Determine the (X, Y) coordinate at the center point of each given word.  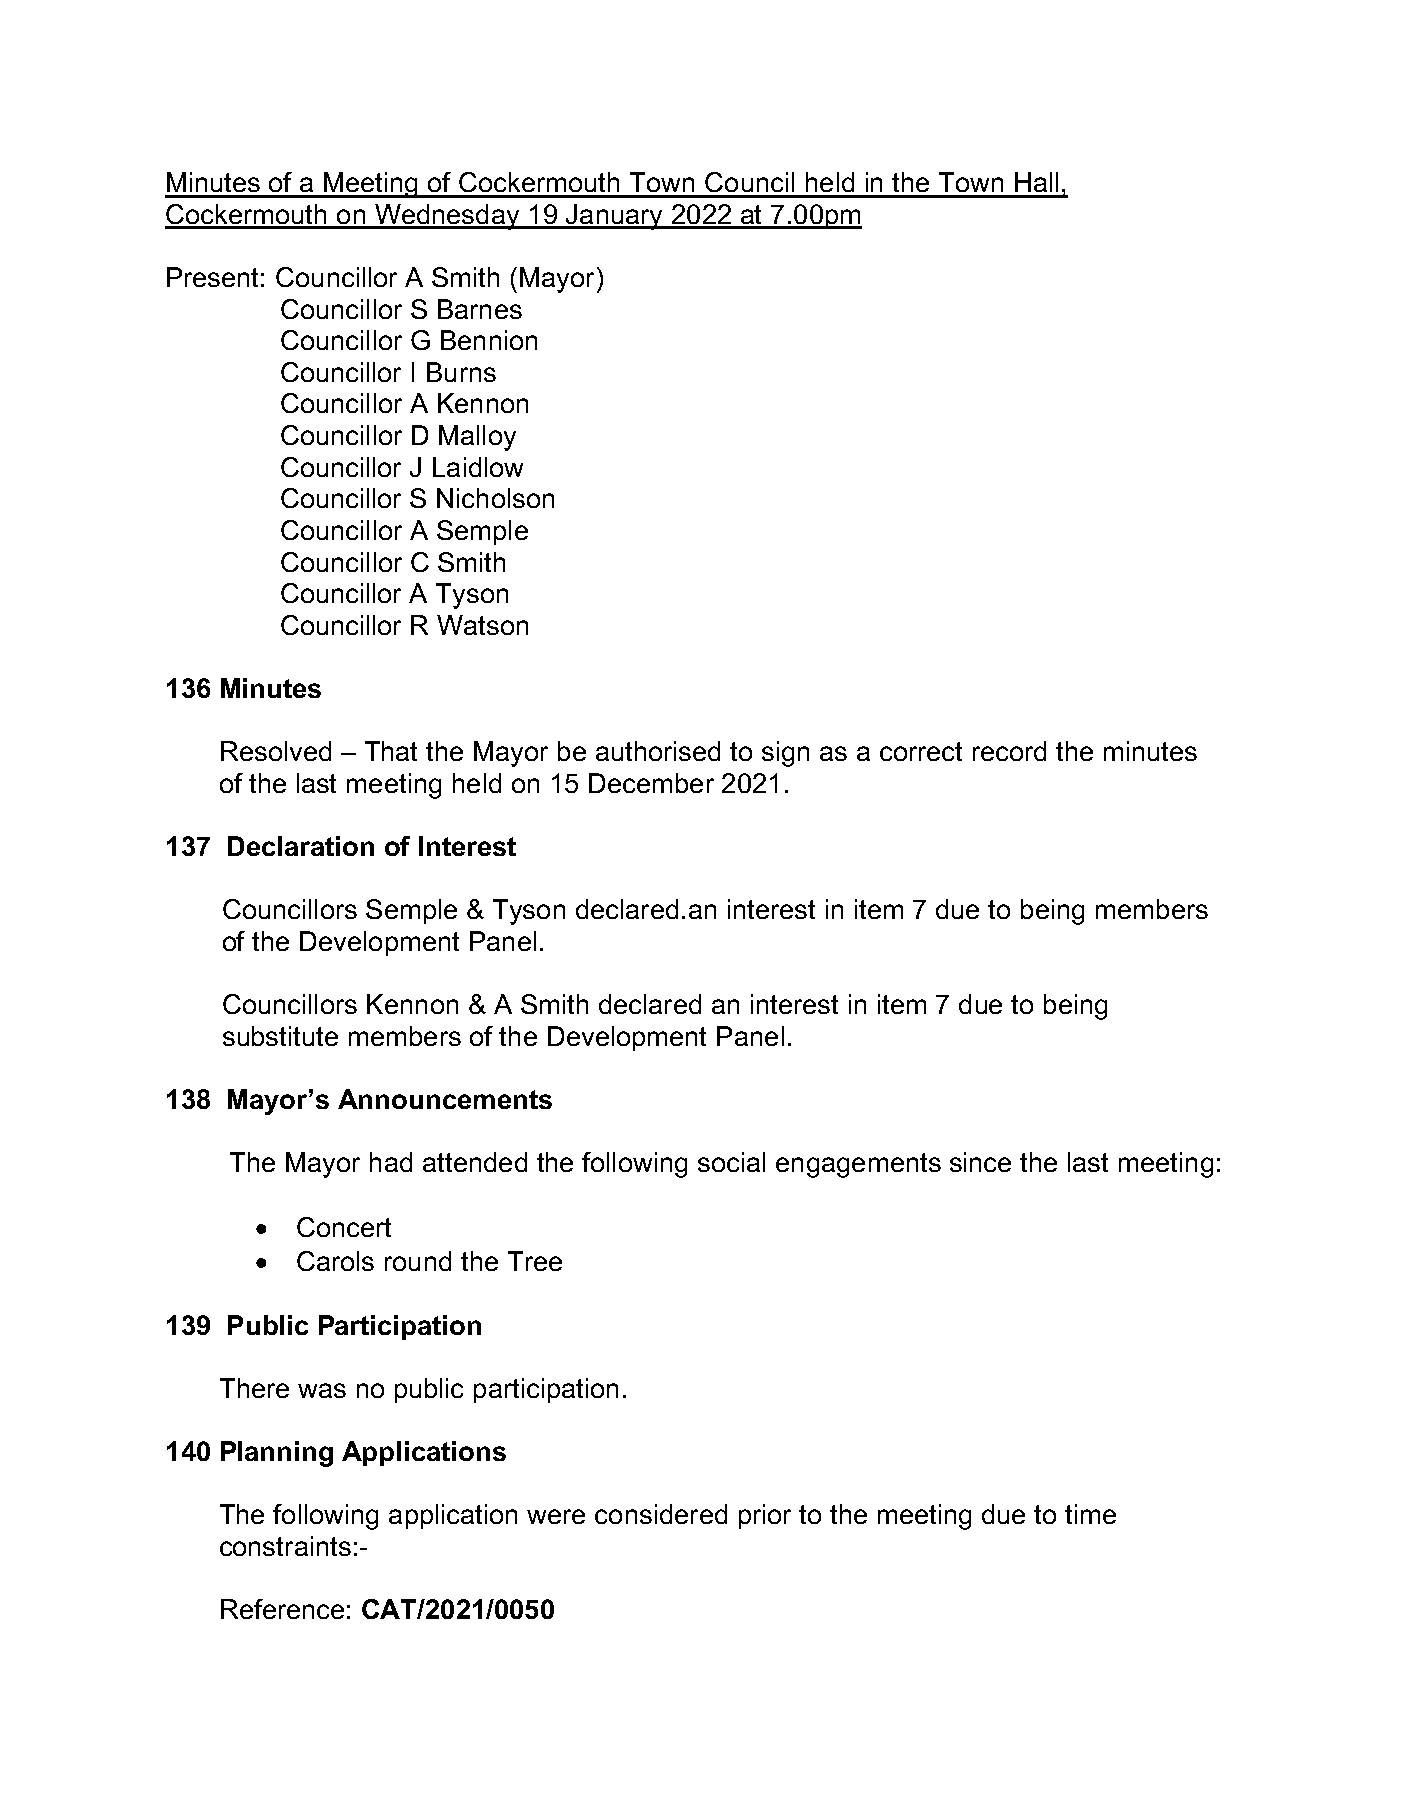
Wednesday (447, 217)
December (651, 783)
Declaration (301, 846)
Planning (277, 1454)
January (615, 217)
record (1009, 751)
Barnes (480, 309)
